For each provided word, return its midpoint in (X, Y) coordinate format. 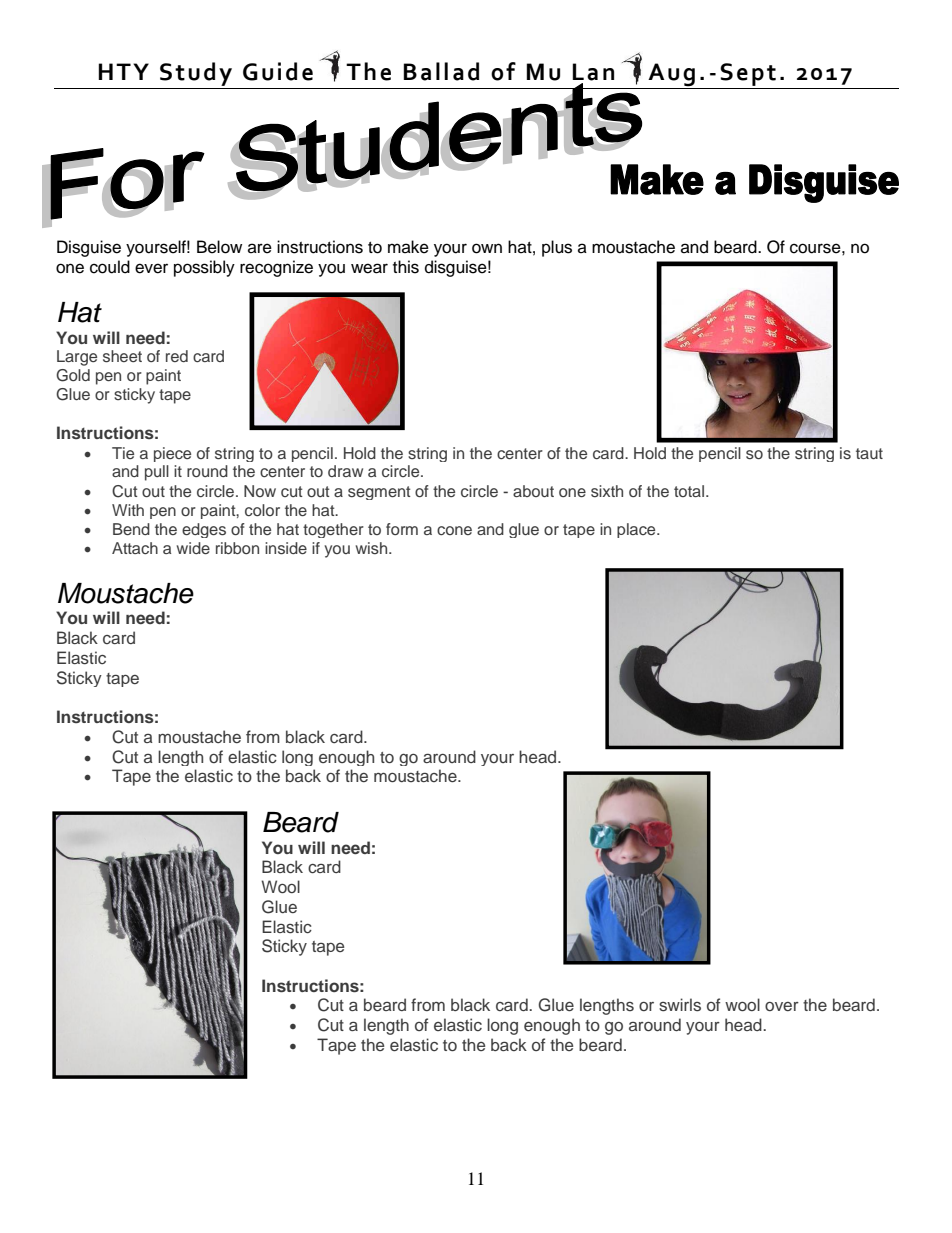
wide (193, 548)
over (782, 1006)
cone (454, 530)
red (177, 356)
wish (373, 548)
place (637, 530)
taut (869, 453)
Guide (278, 71)
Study (196, 74)
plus (557, 248)
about (533, 491)
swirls (680, 1005)
